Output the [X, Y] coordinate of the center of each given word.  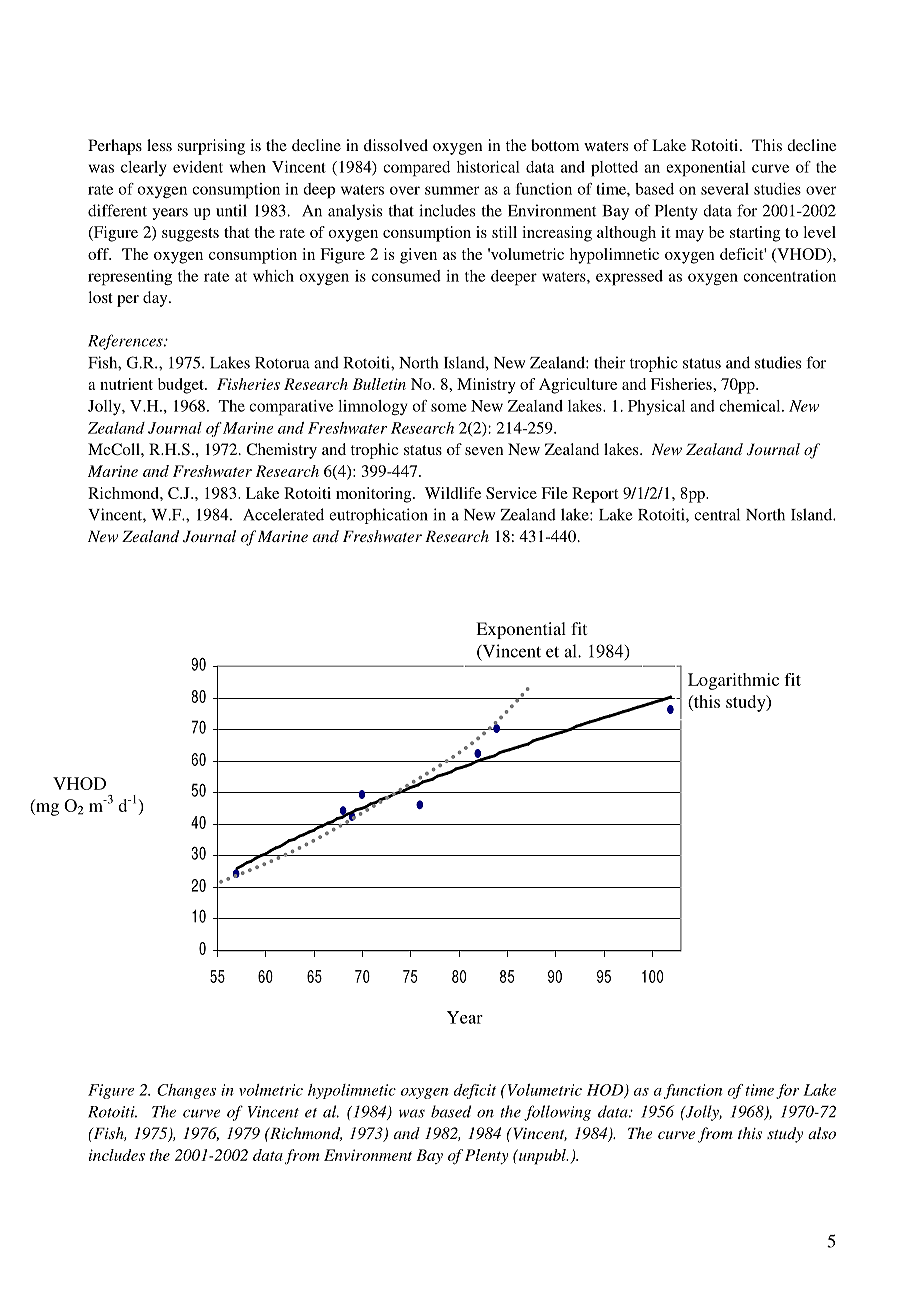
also [822, 1133]
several [725, 189]
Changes [186, 1091]
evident [198, 167]
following [557, 1113]
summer [452, 190]
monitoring [375, 495]
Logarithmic [733, 681]
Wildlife [453, 493]
